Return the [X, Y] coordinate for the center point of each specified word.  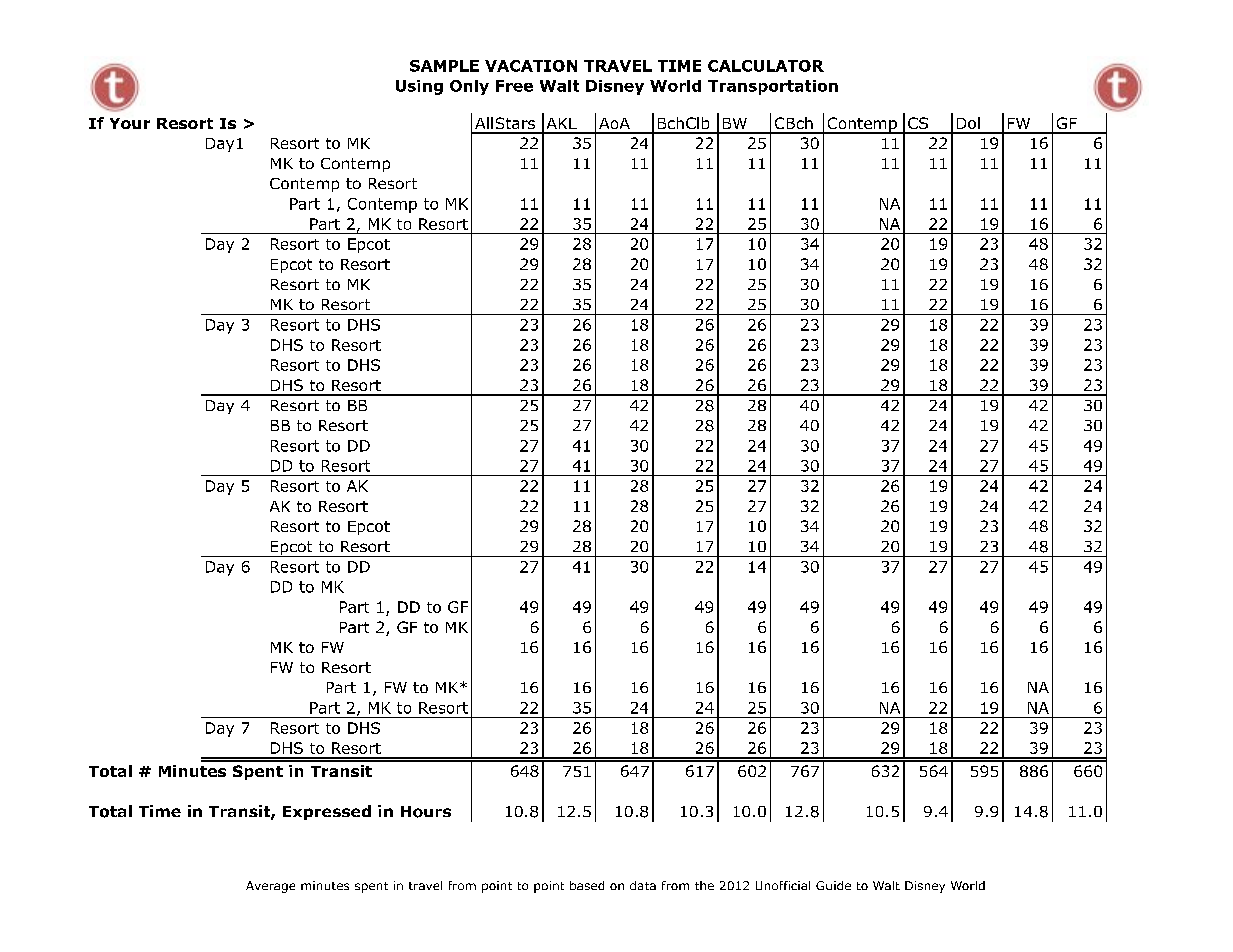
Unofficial [783, 885]
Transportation [773, 87]
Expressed [327, 812]
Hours [426, 812]
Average [270, 887]
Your [130, 123]
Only [469, 87]
